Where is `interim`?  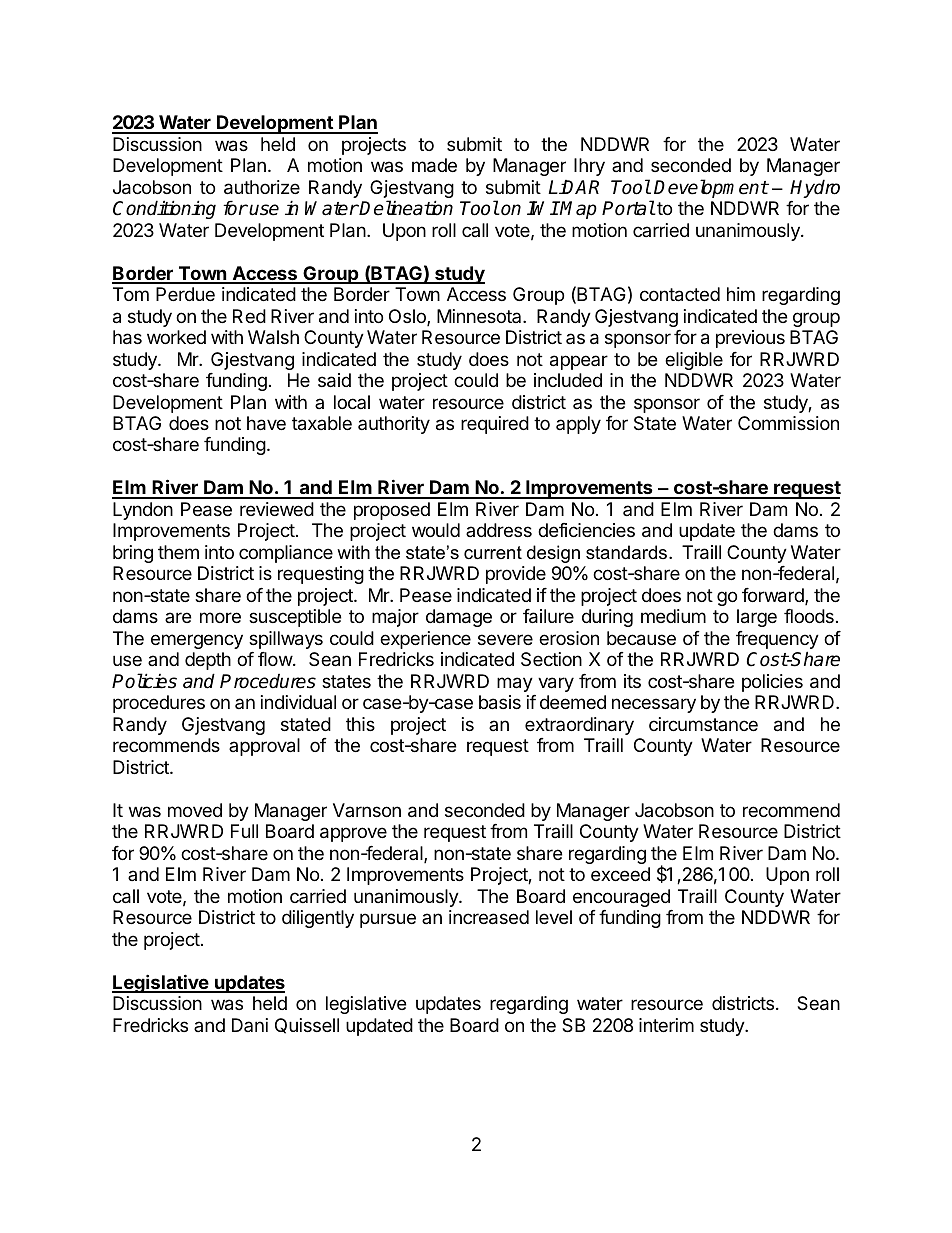
interim is located at coordinates (666, 1025).
